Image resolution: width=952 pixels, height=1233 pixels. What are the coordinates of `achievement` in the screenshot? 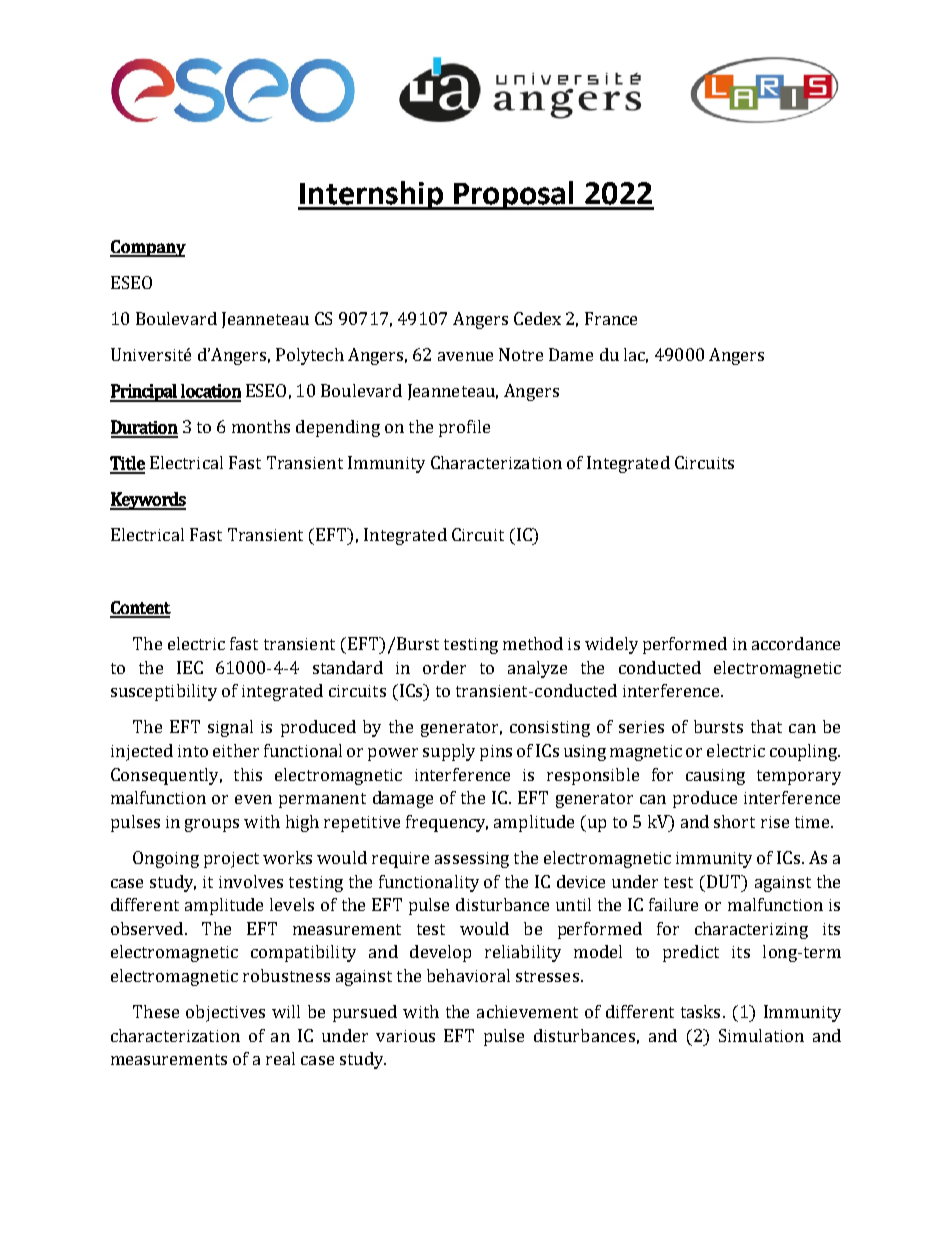 It's located at (527, 1011).
